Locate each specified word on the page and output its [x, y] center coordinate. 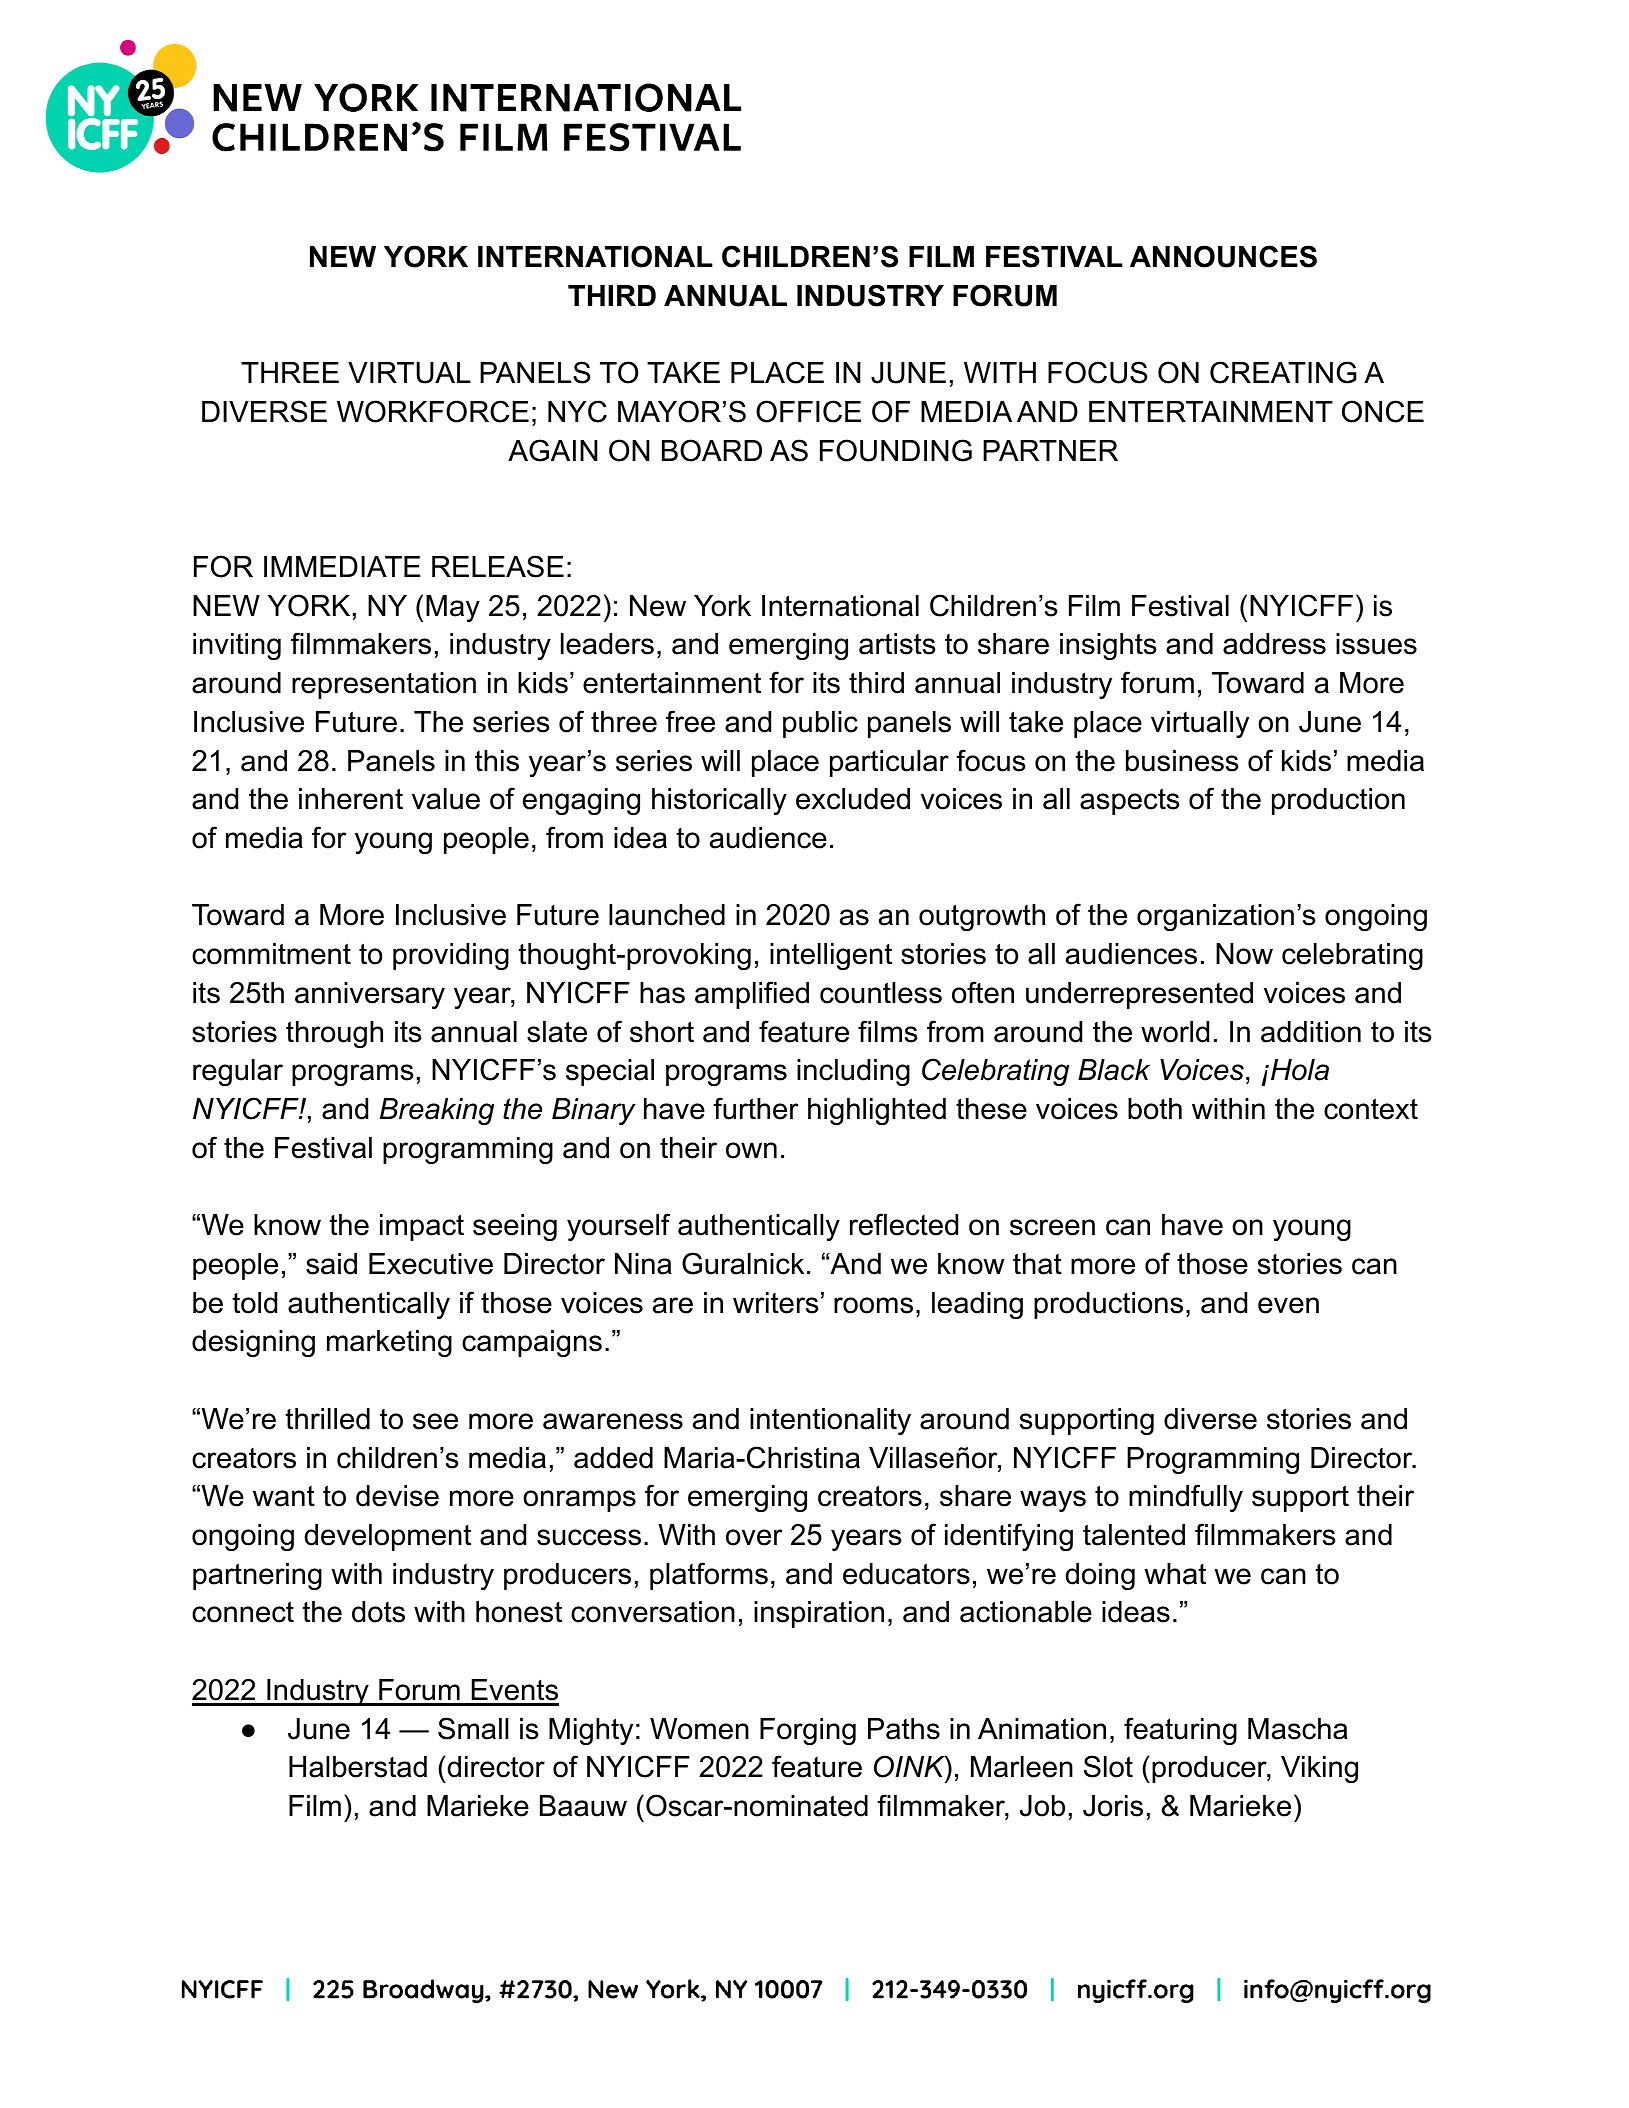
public [820, 724]
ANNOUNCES [1223, 256]
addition [1311, 1032]
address [1274, 644]
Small [473, 1728]
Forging [808, 1731]
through [334, 1034]
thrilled [327, 1419]
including [853, 1072]
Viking [1319, 1769]
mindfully [1186, 1498]
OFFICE [808, 411]
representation [384, 685]
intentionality [830, 1421]
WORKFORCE [433, 411]
